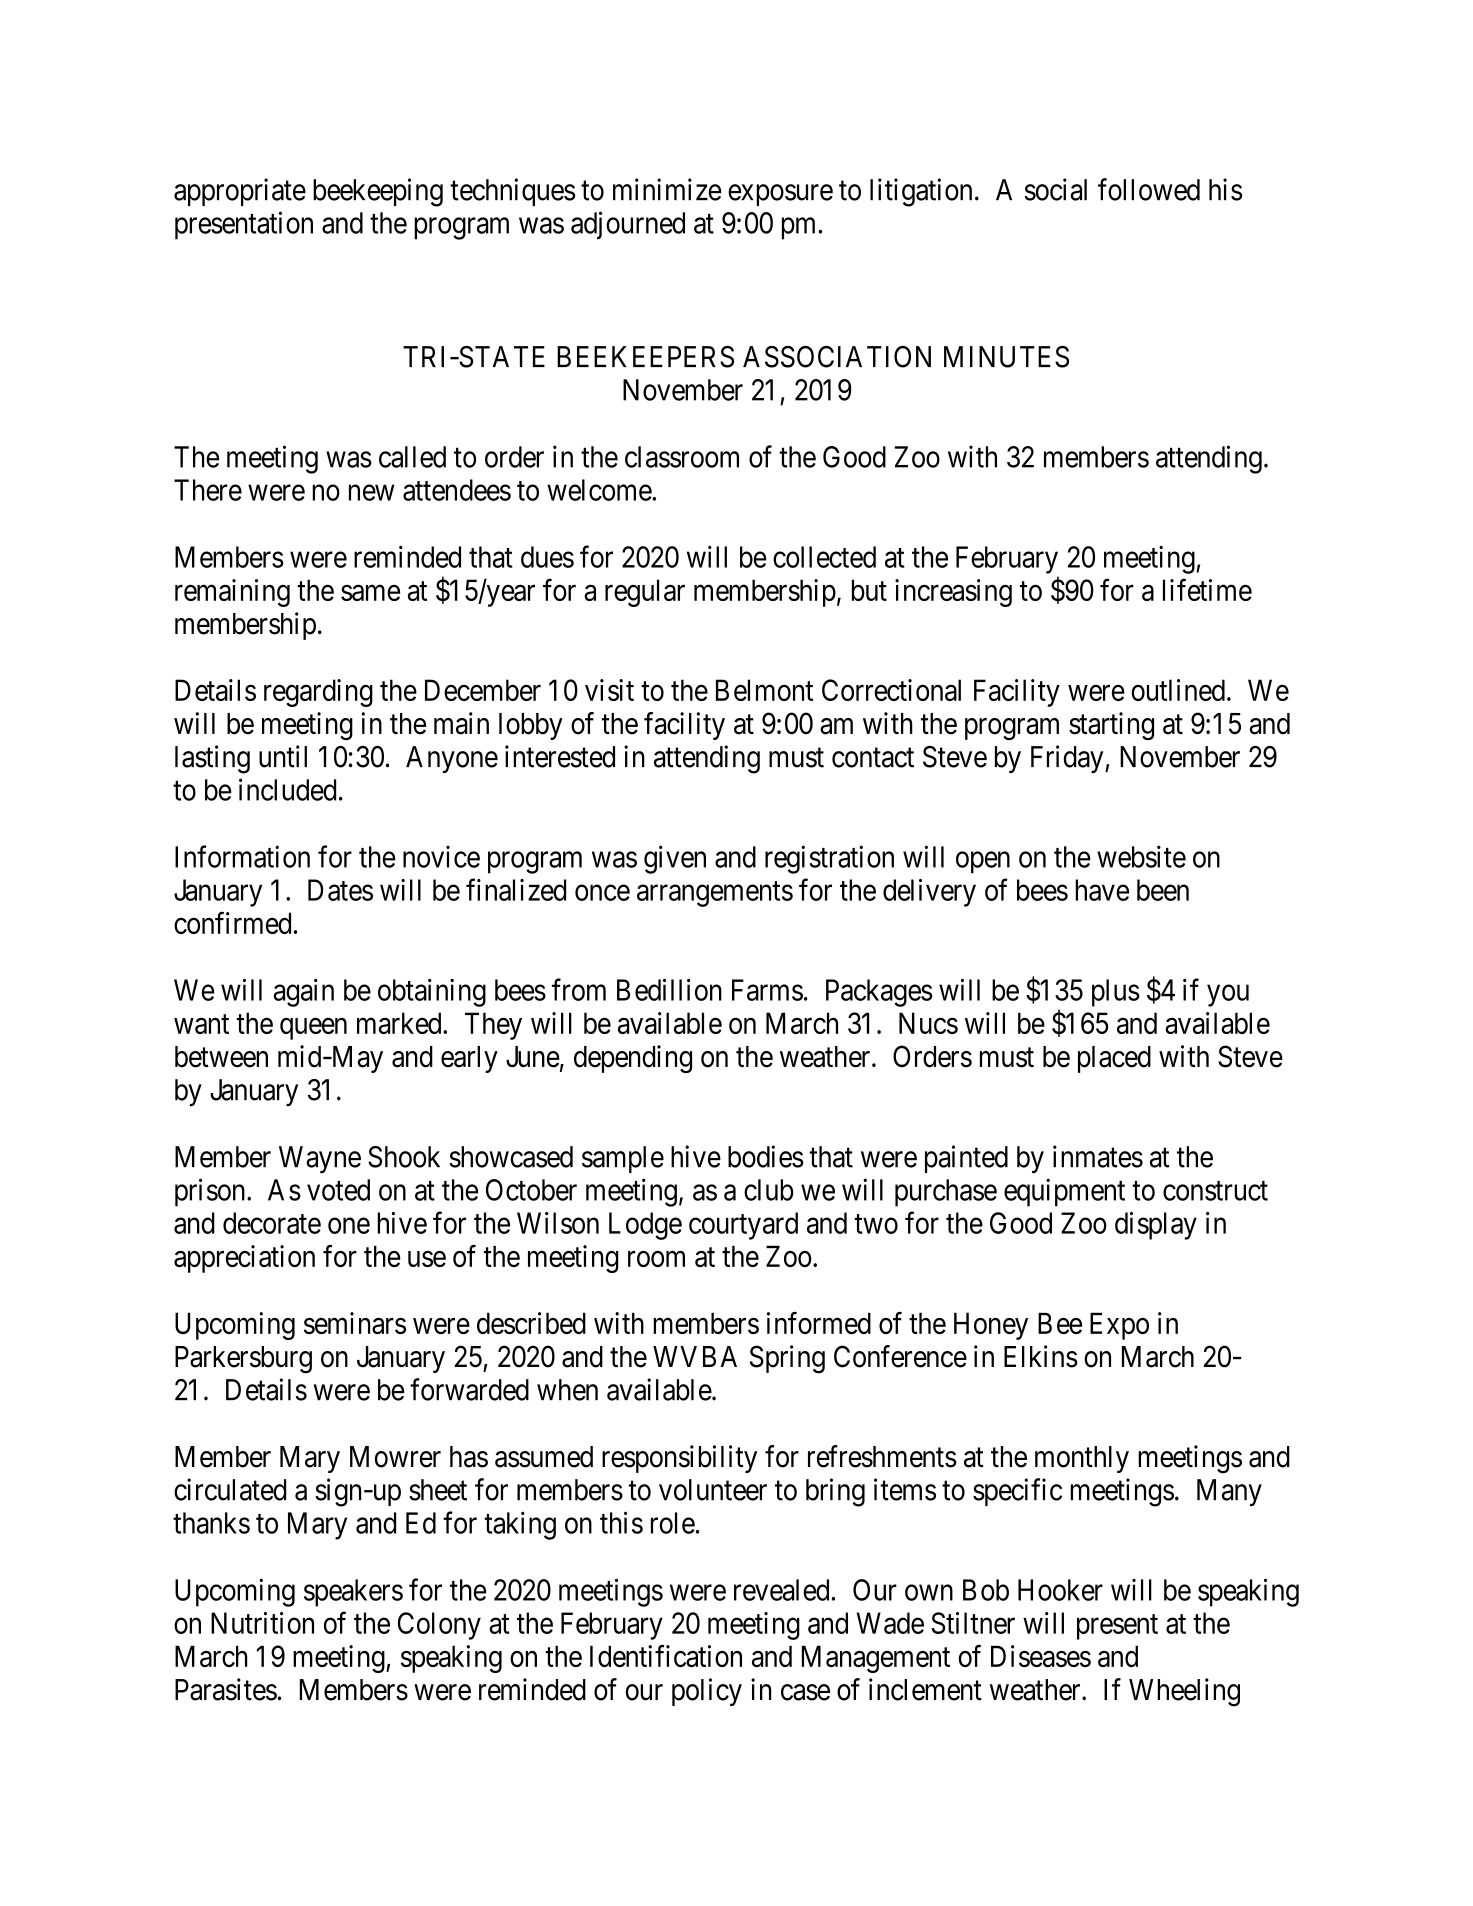 The image size is (1473, 1906). What do you see at coordinates (378, 192) in the image?
I see `beekeeping` at bounding box center [378, 192].
